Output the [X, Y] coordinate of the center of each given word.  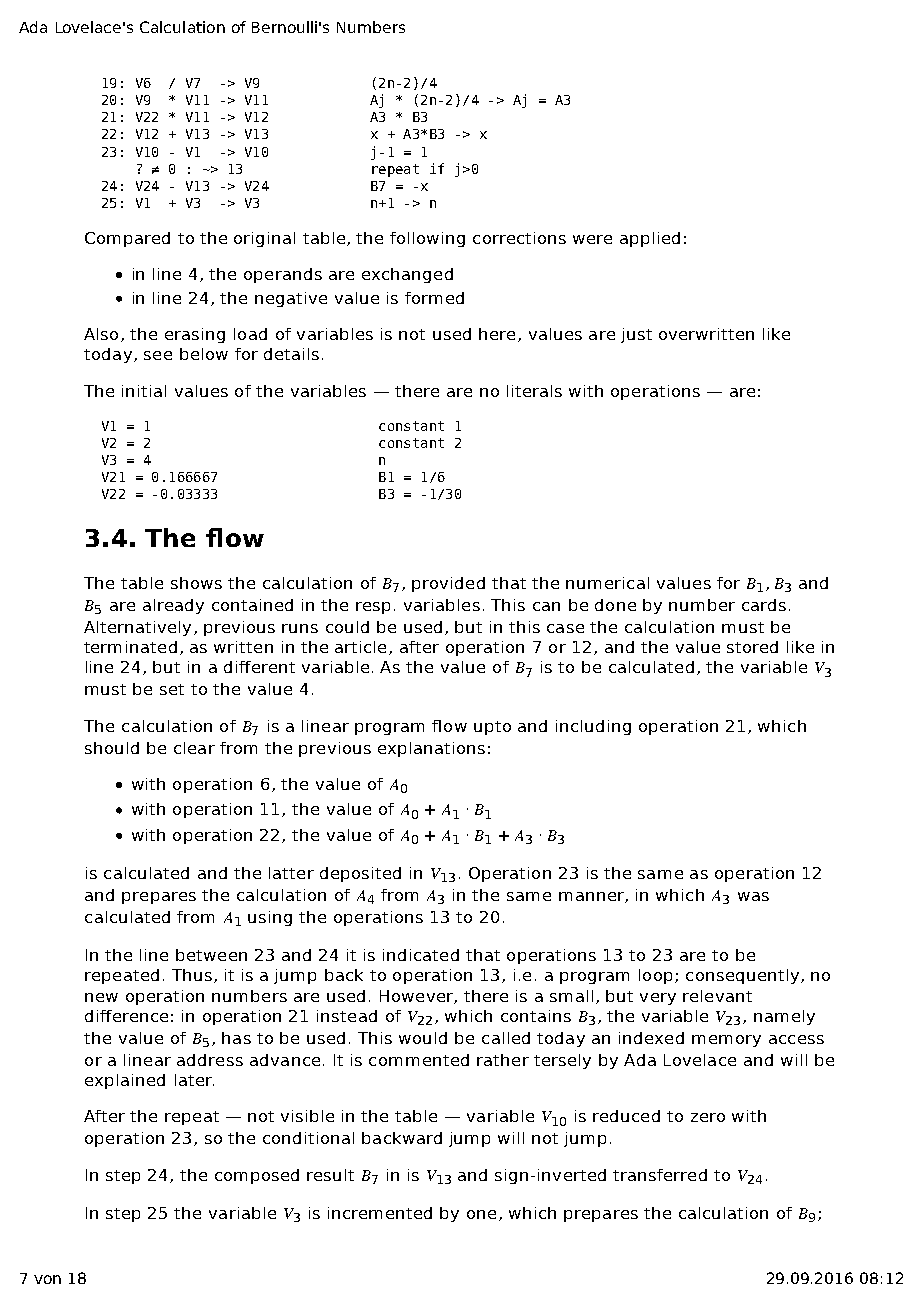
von [47, 1279]
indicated [421, 955]
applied [650, 239]
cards [764, 605]
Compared [127, 239]
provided [448, 584]
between [211, 955]
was [753, 896]
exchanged [407, 275]
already [173, 606]
